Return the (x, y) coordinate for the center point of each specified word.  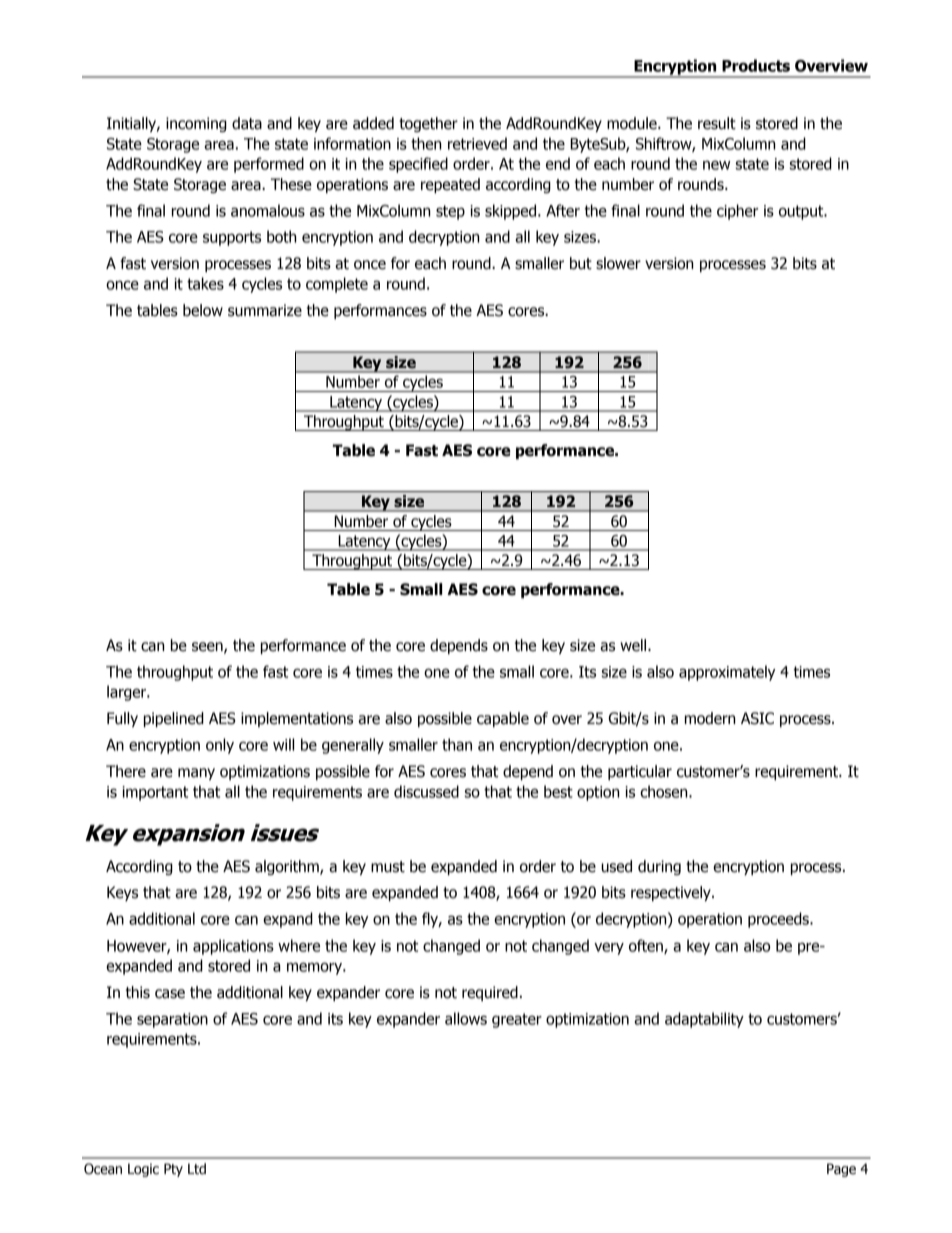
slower (618, 263)
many (196, 774)
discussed (426, 791)
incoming (196, 124)
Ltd (197, 1169)
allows (466, 1018)
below (203, 310)
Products (756, 65)
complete (337, 285)
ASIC (757, 718)
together (428, 124)
